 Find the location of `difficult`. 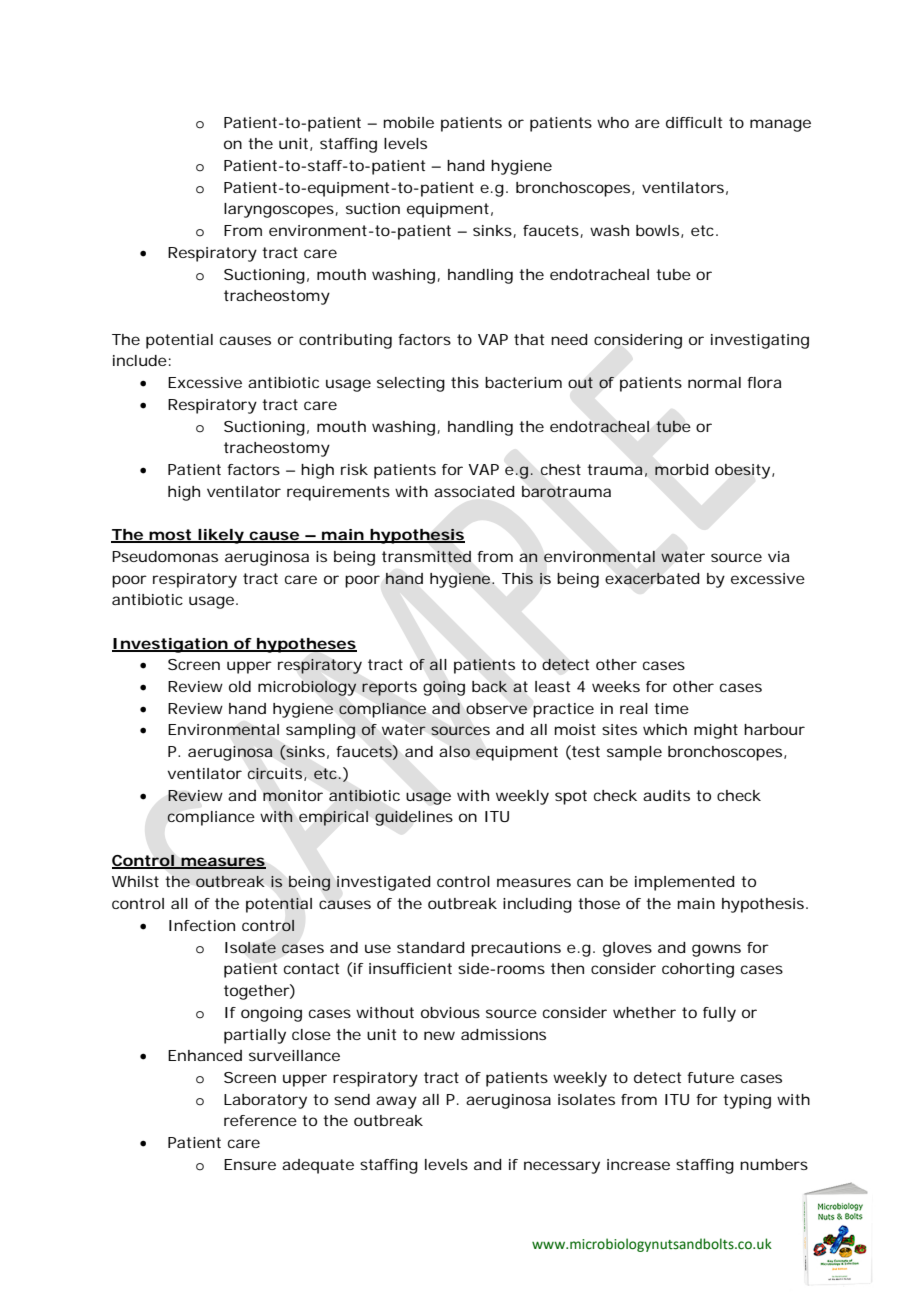

difficult is located at coordinates (694, 122).
